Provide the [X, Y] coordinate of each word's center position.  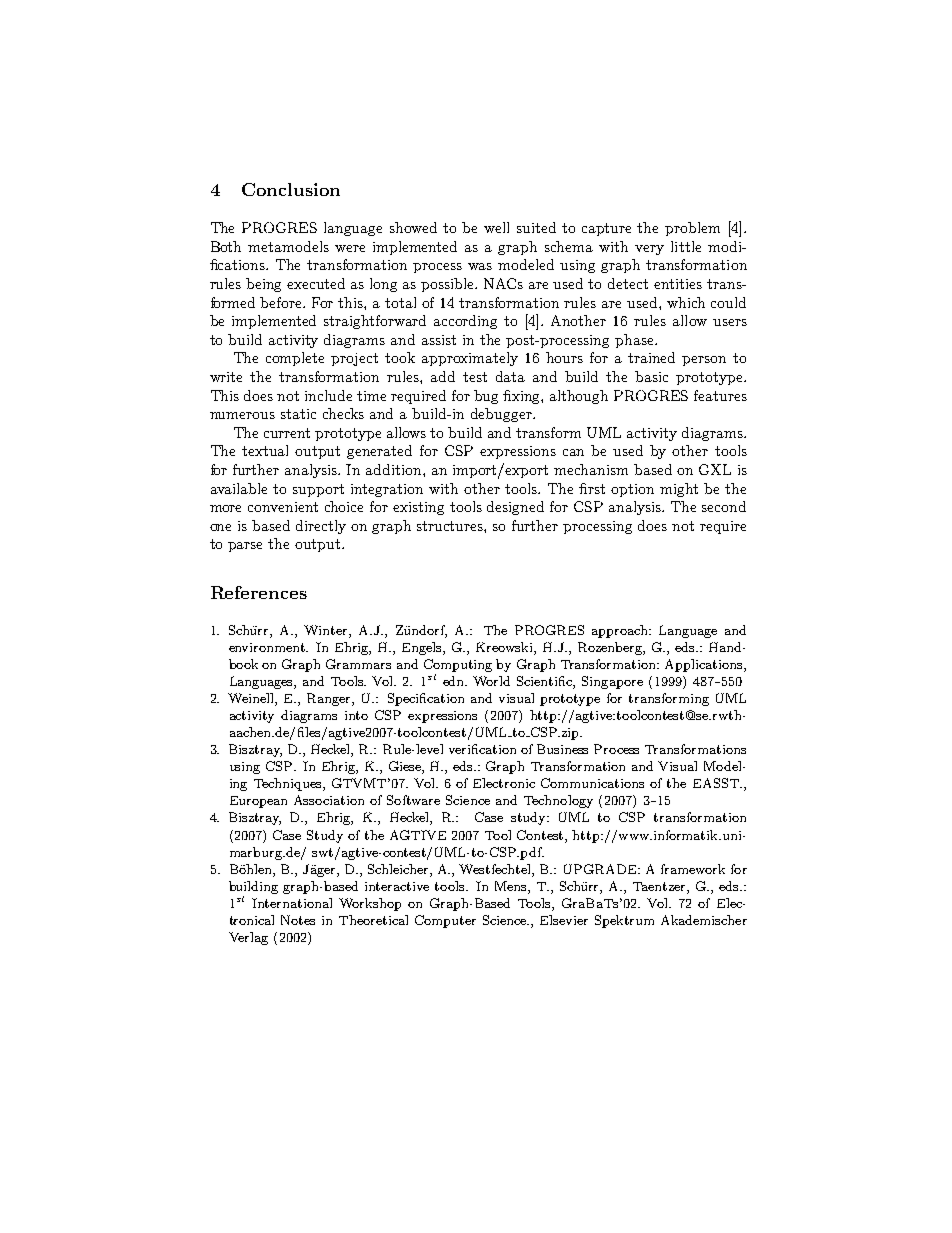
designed [515, 508]
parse [245, 547]
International [292, 903]
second [724, 506]
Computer [445, 921]
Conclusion [291, 189]
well [496, 227]
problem [692, 229]
